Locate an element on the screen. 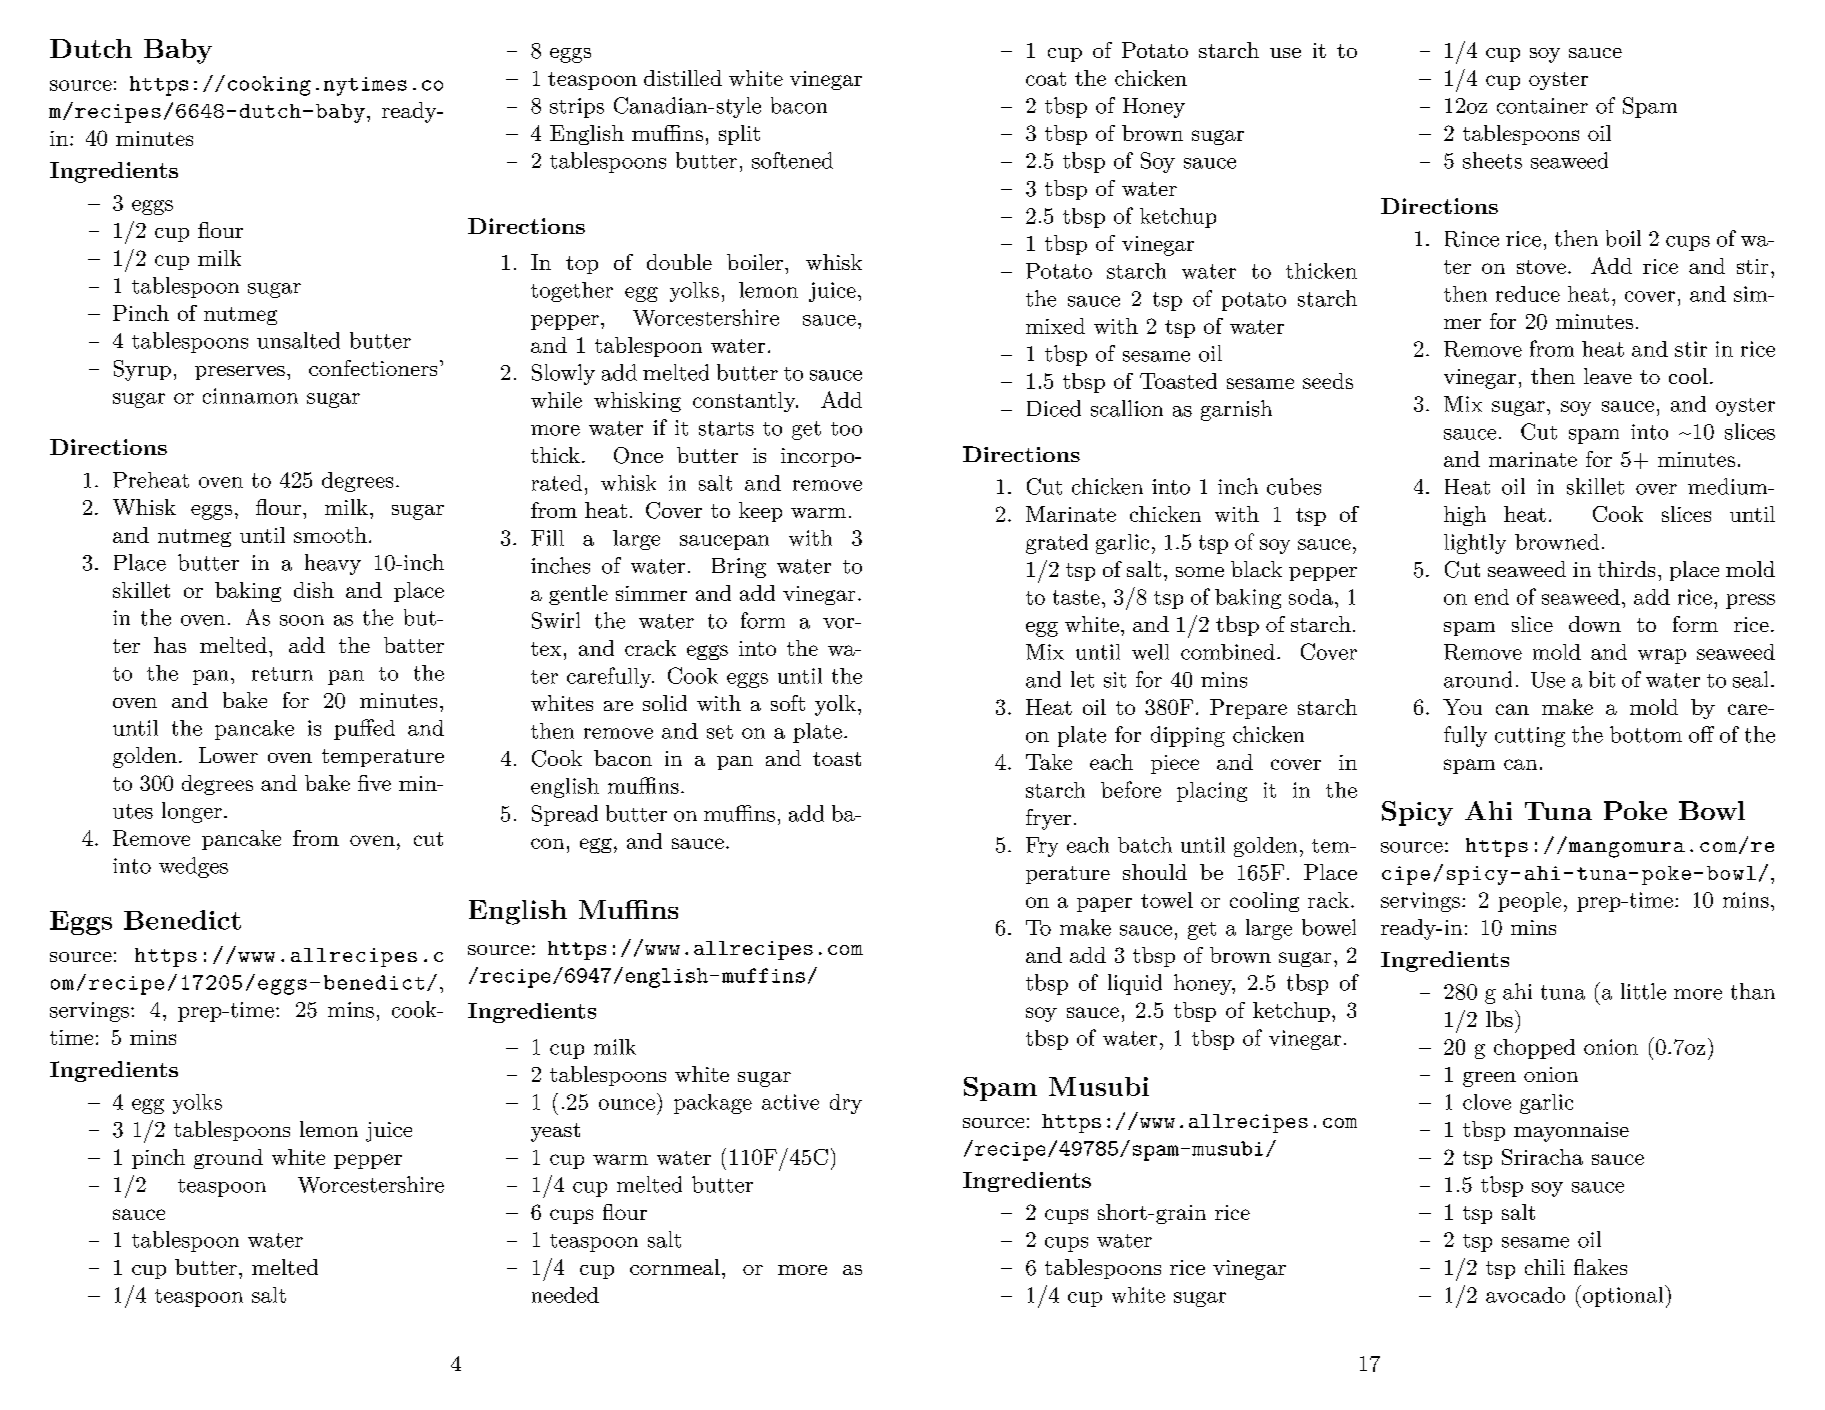 This screenshot has height=1410, width=1825. coat is located at coordinates (1046, 79).
